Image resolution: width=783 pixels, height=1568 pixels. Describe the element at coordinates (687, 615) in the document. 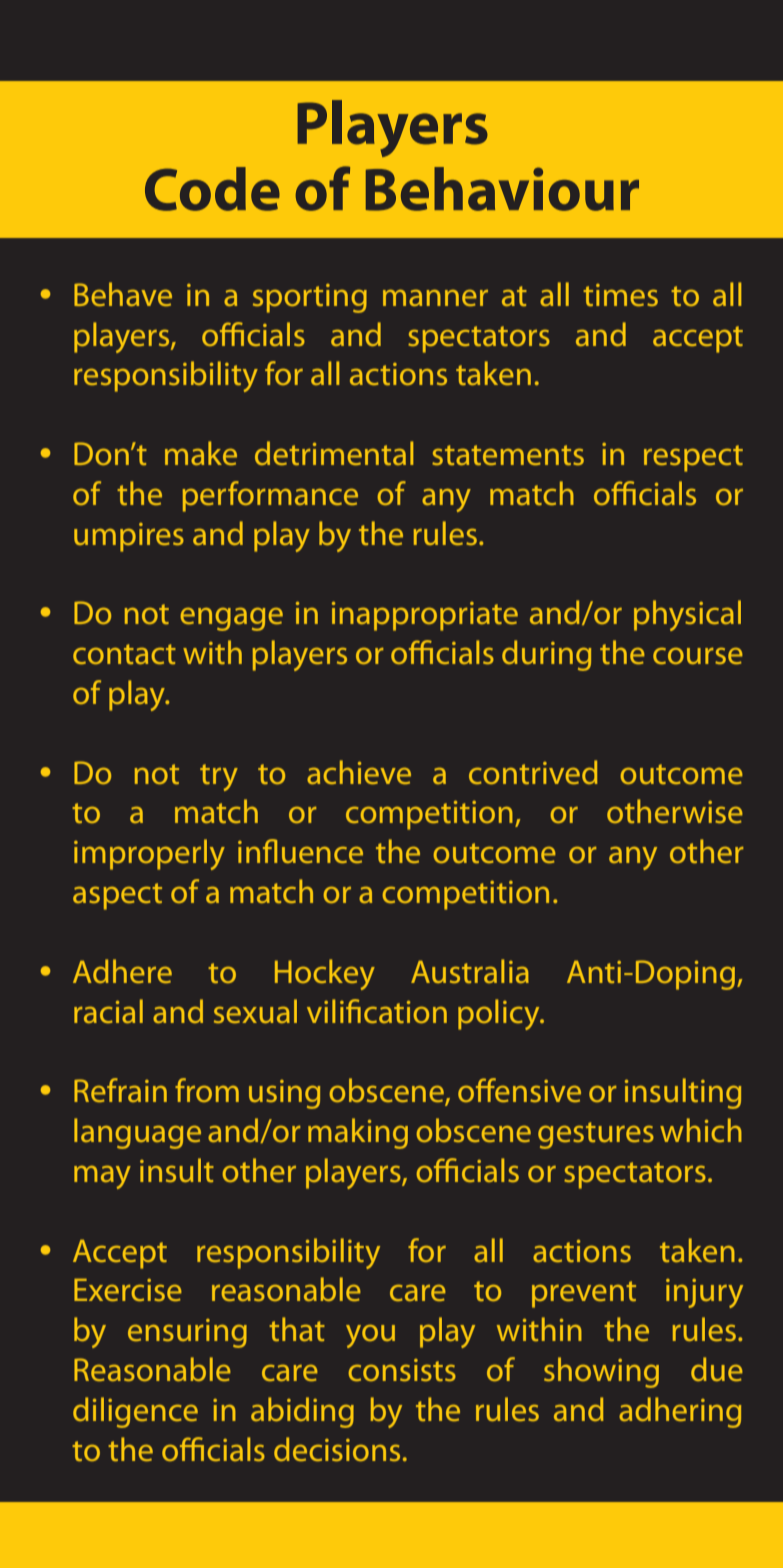

I see `physical` at that location.
